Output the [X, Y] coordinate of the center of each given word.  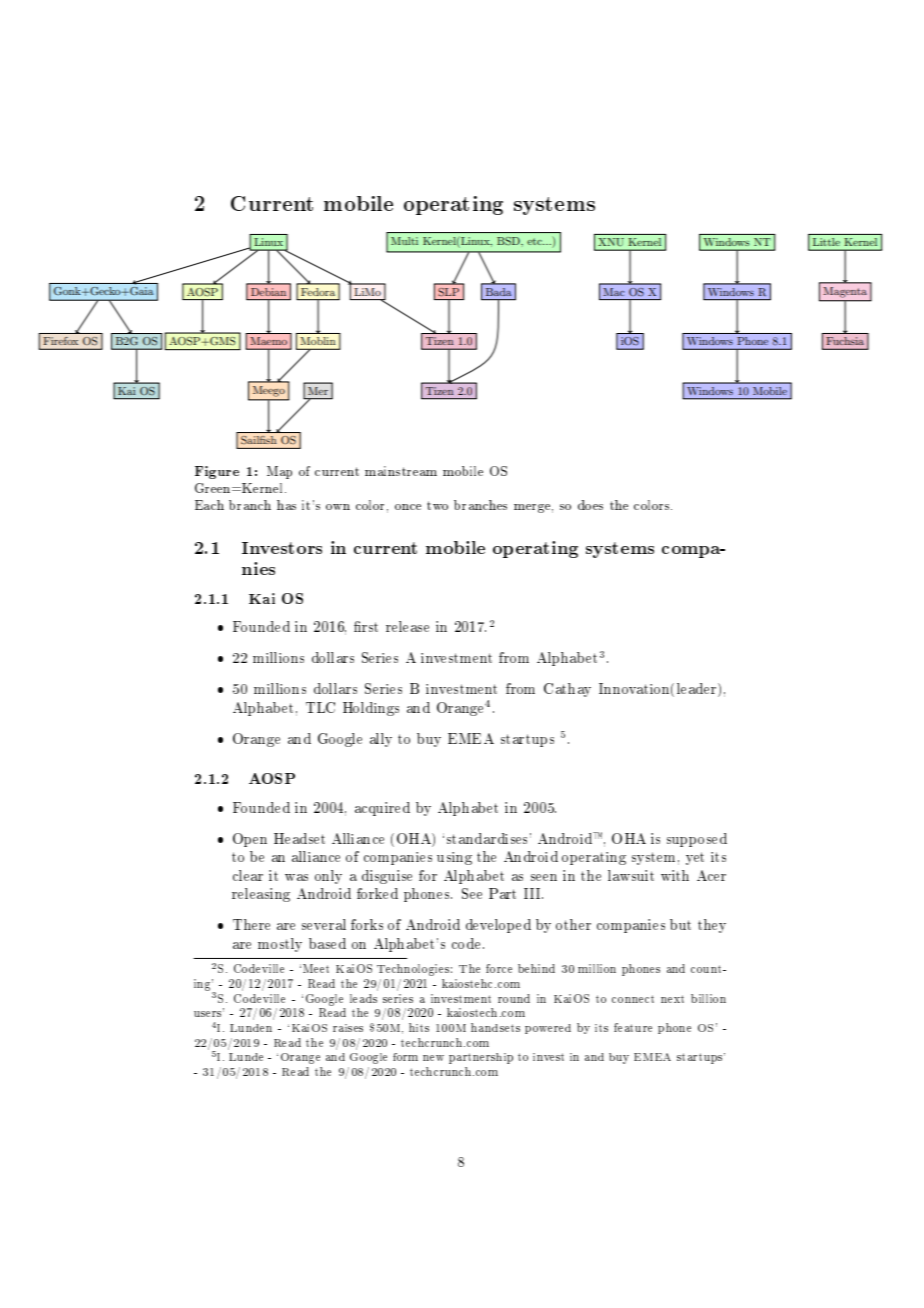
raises [348, 1028]
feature [633, 1027]
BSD [509, 241]
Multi [404, 241]
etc [535, 241]
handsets [495, 1027]
